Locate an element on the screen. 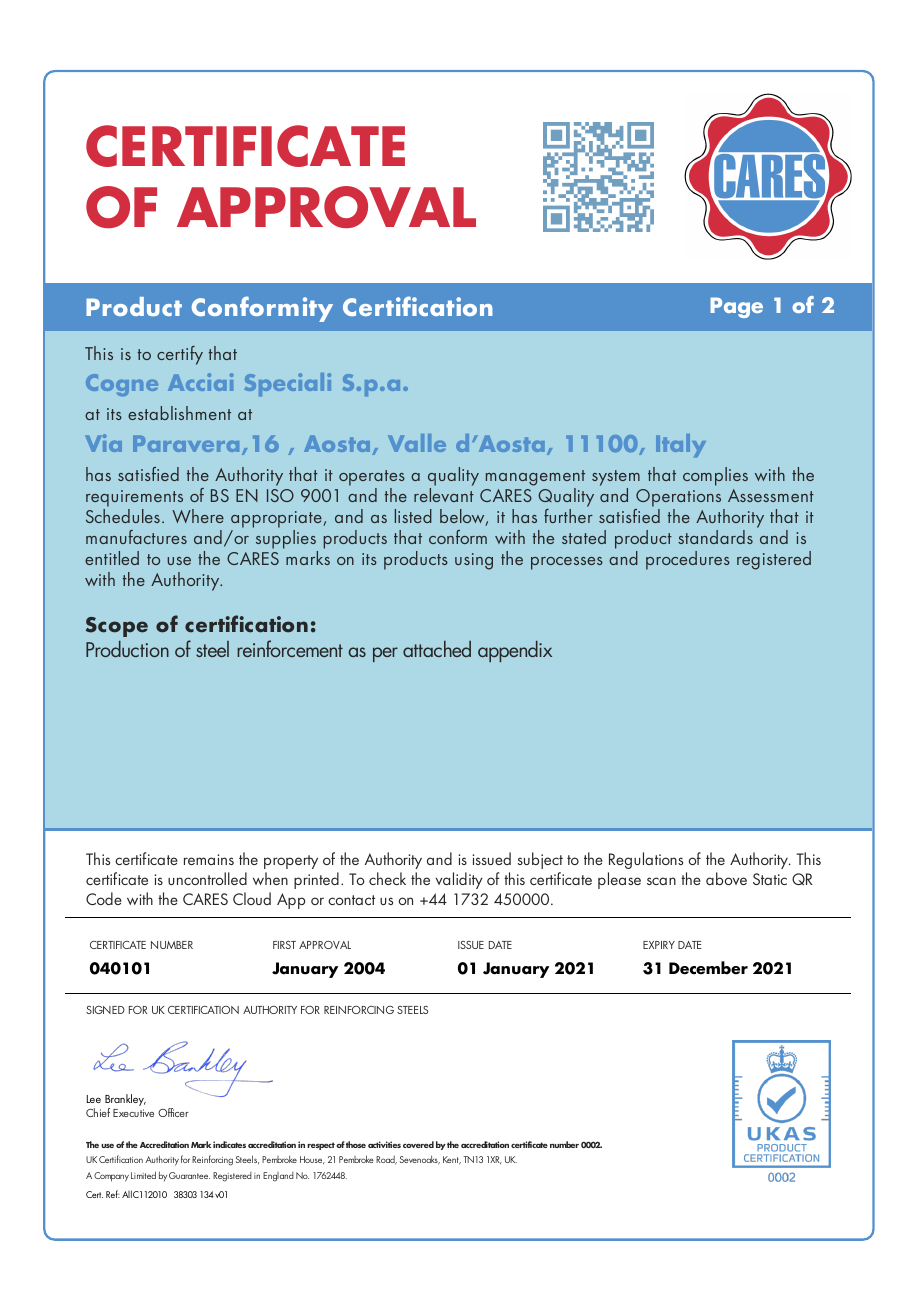 This screenshot has width=924, height=1308. SIGNED is located at coordinates (105, 1010).
